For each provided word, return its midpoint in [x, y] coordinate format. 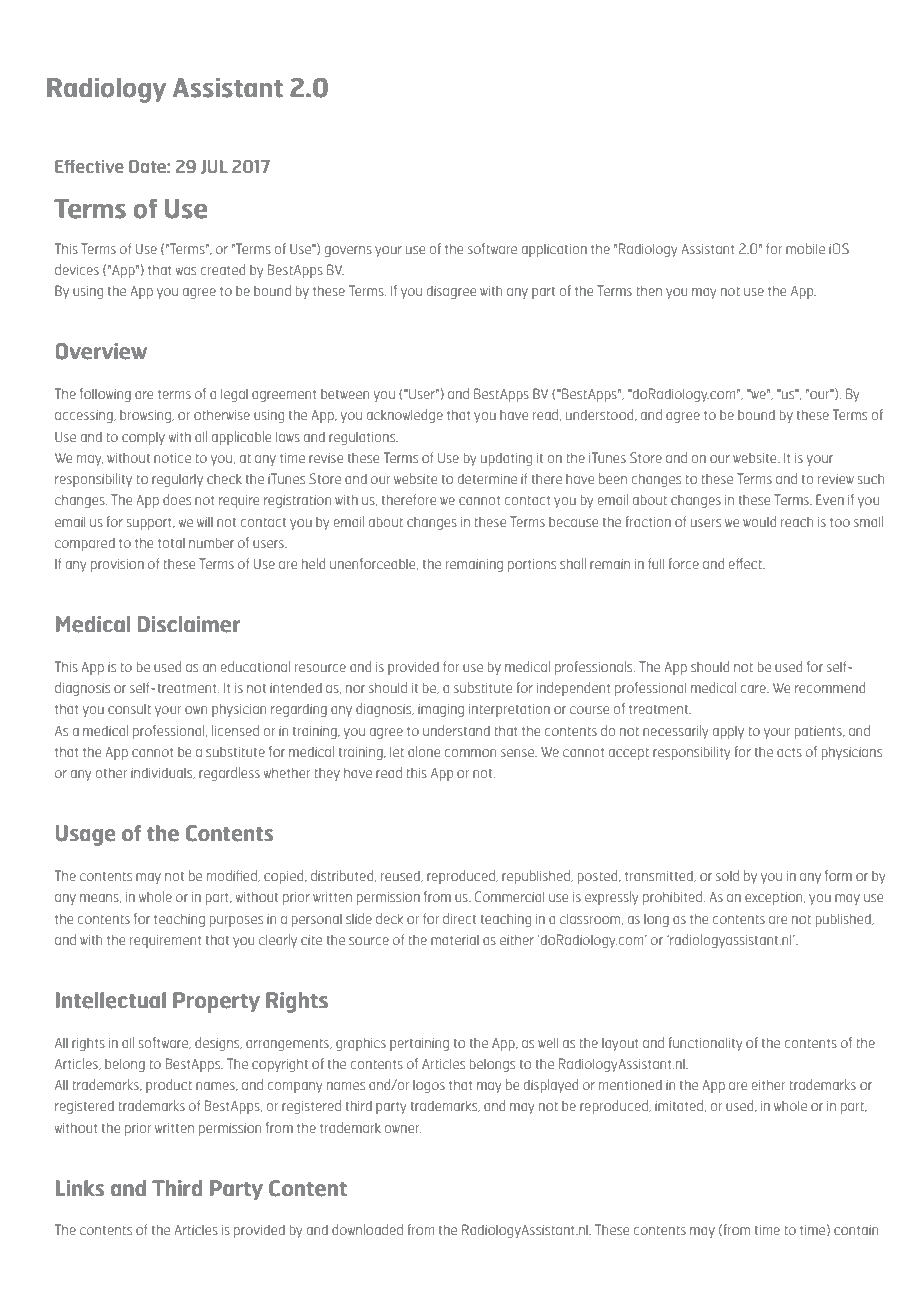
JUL [214, 167]
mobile [805, 248]
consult [129, 708]
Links [80, 1188]
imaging [441, 710]
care [754, 689]
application [554, 250]
